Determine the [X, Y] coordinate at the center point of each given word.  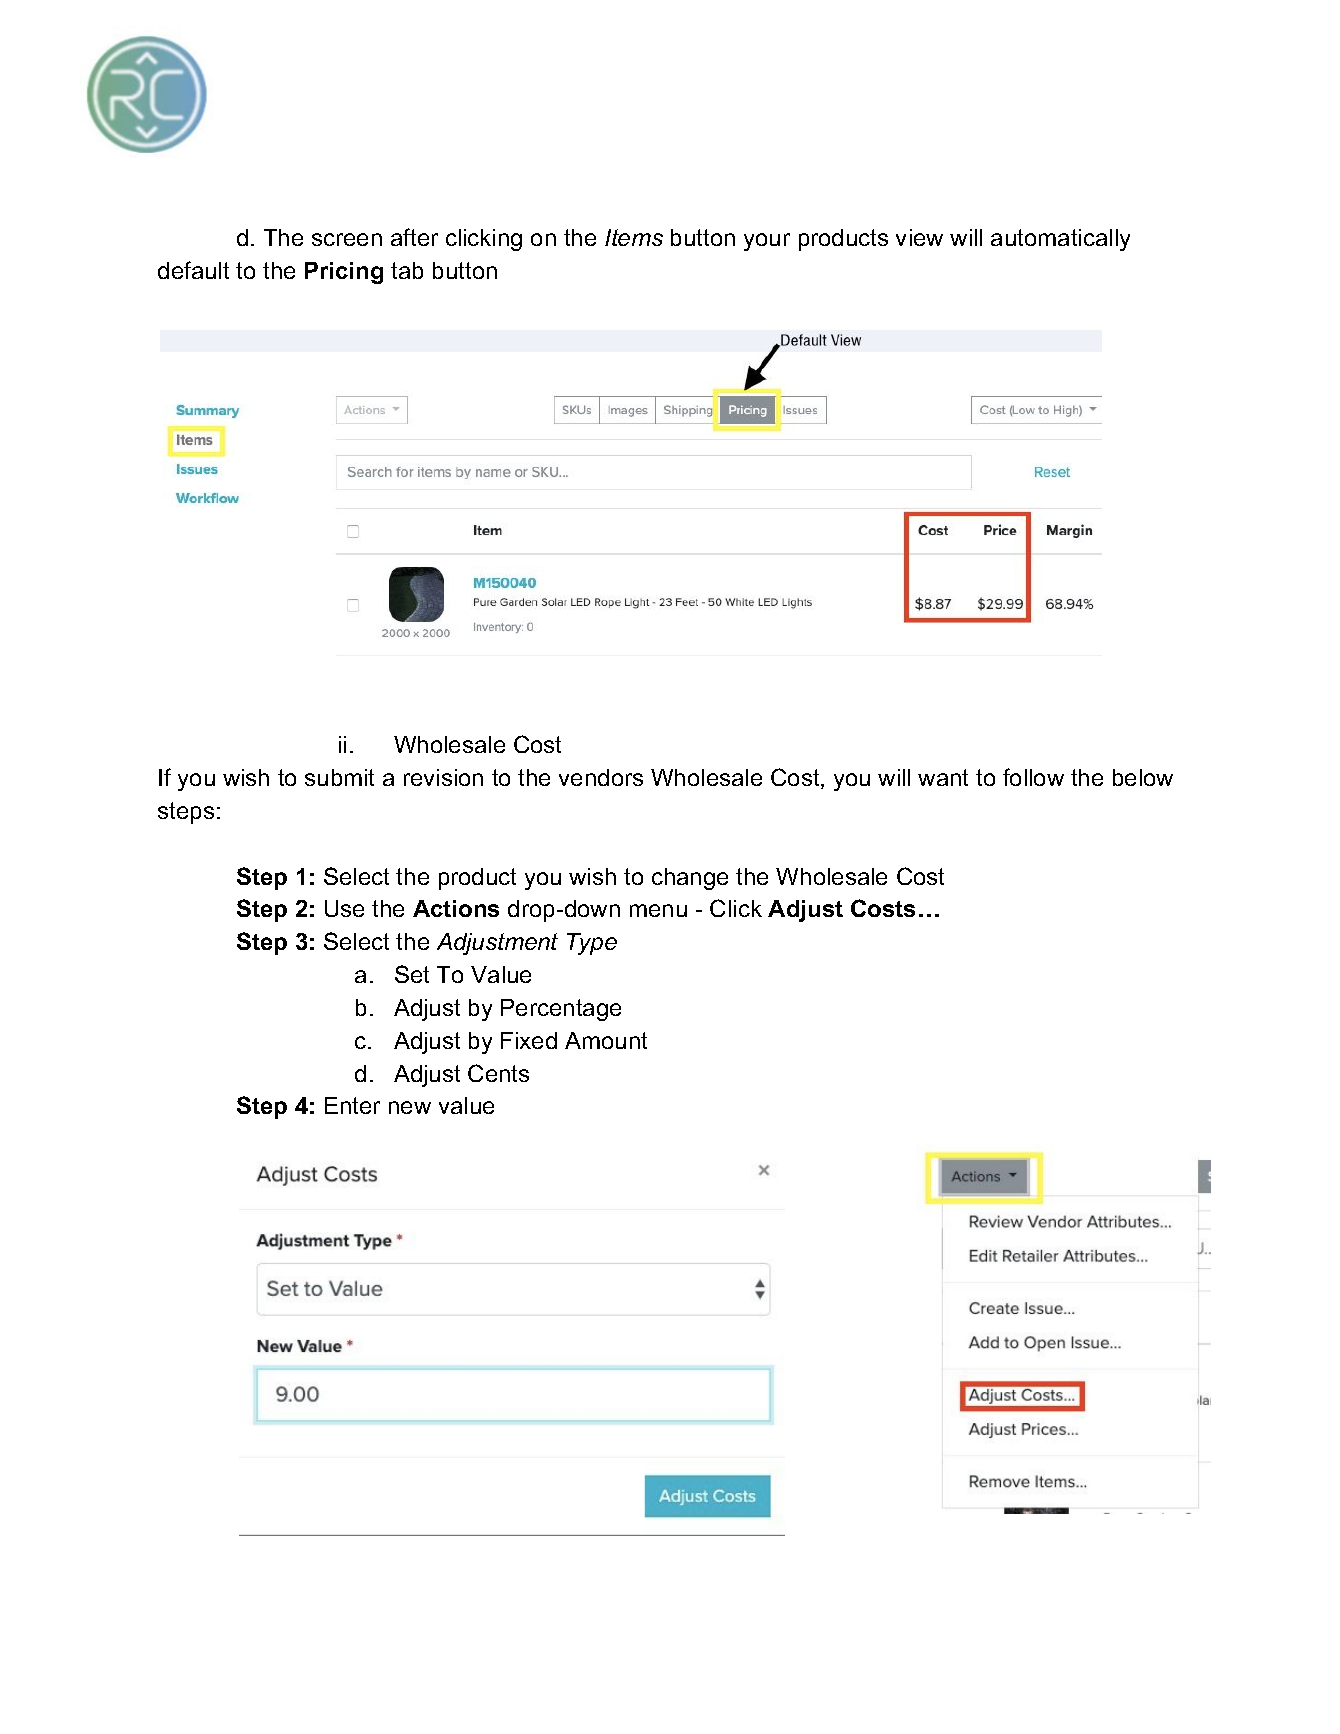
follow [1033, 777]
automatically [1060, 240]
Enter [352, 1105]
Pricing [344, 273]
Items [634, 237]
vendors [601, 777]
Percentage [561, 1010]
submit [339, 777]
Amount [606, 1040]
